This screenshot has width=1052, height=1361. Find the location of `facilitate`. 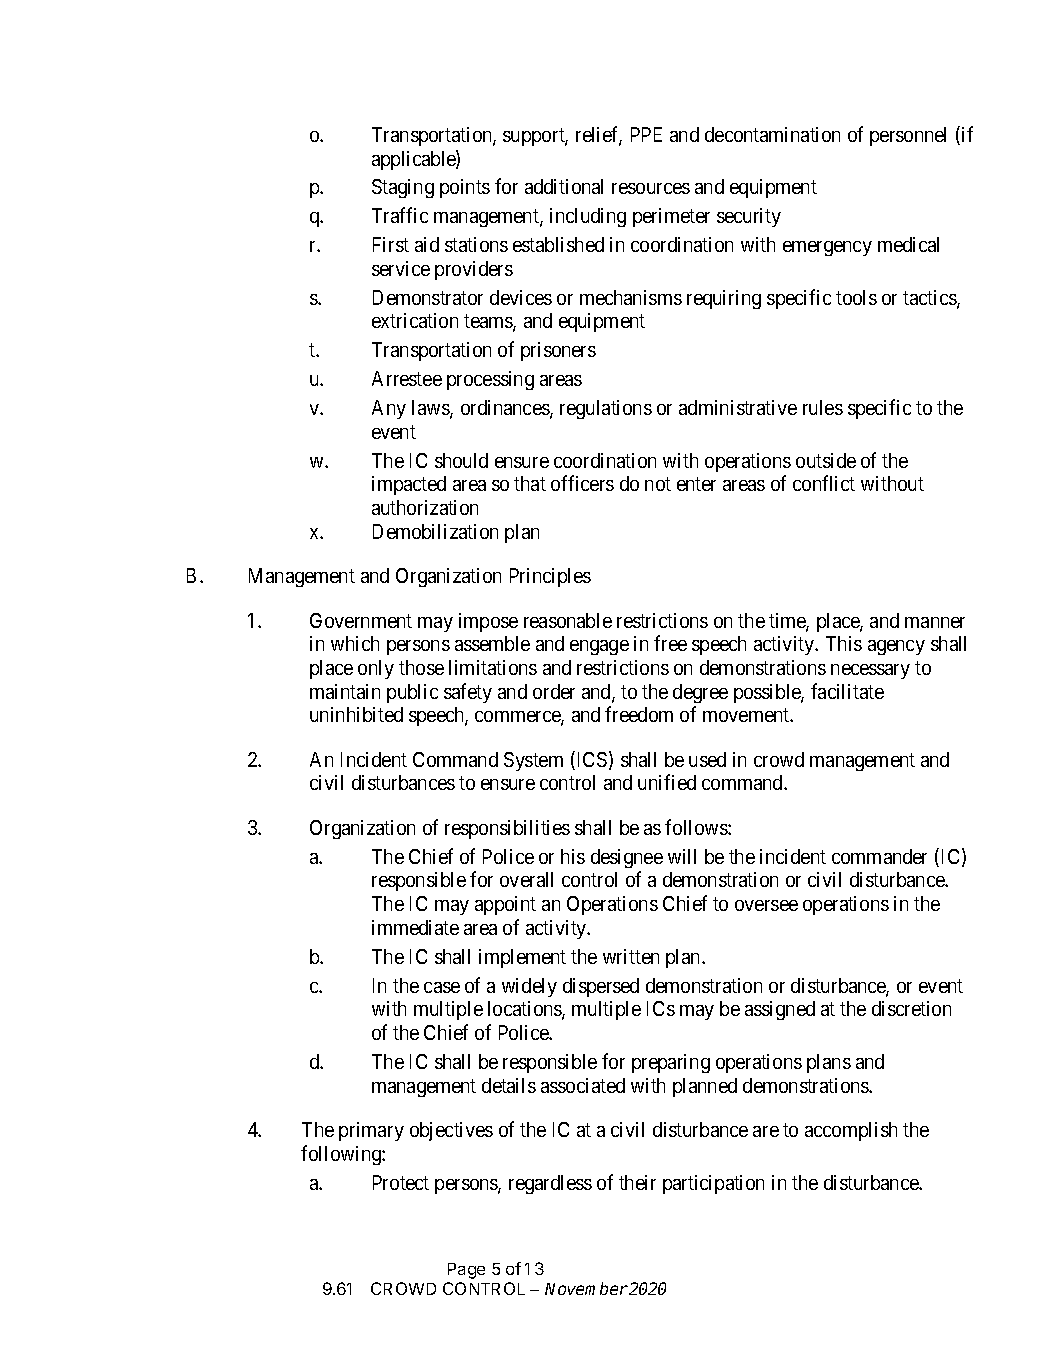

facilitate is located at coordinates (847, 691).
